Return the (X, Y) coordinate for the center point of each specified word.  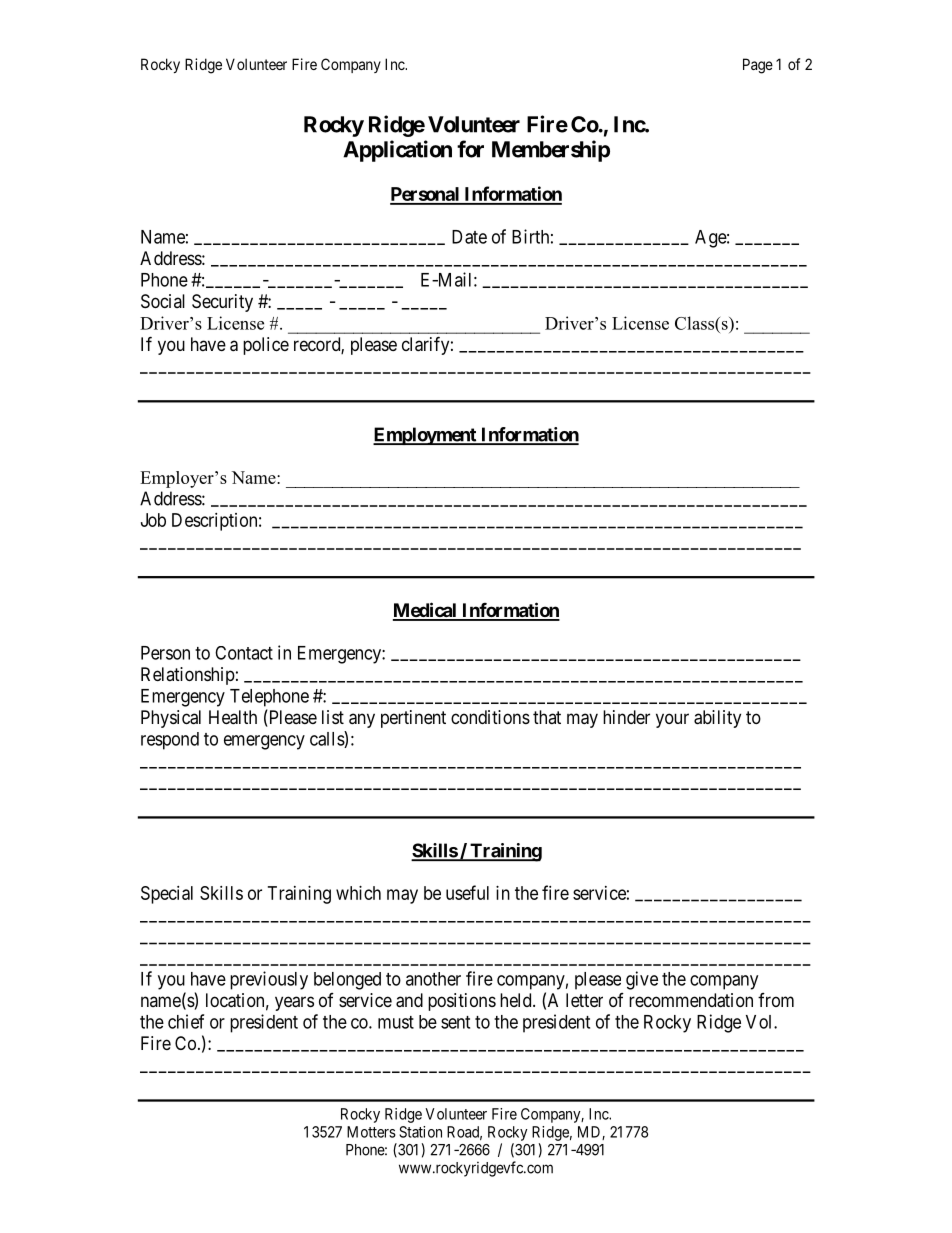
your (672, 720)
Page (758, 66)
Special (167, 895)
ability (717, 719)
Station (420, 1132)
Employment (426, 436)
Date (469, 237)
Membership (551, 151)
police (266, 346)
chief (186, 1021)
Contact (244, 653)
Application (397, 151)
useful (467, 892)
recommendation (691, 1000)
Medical (426, 611)
